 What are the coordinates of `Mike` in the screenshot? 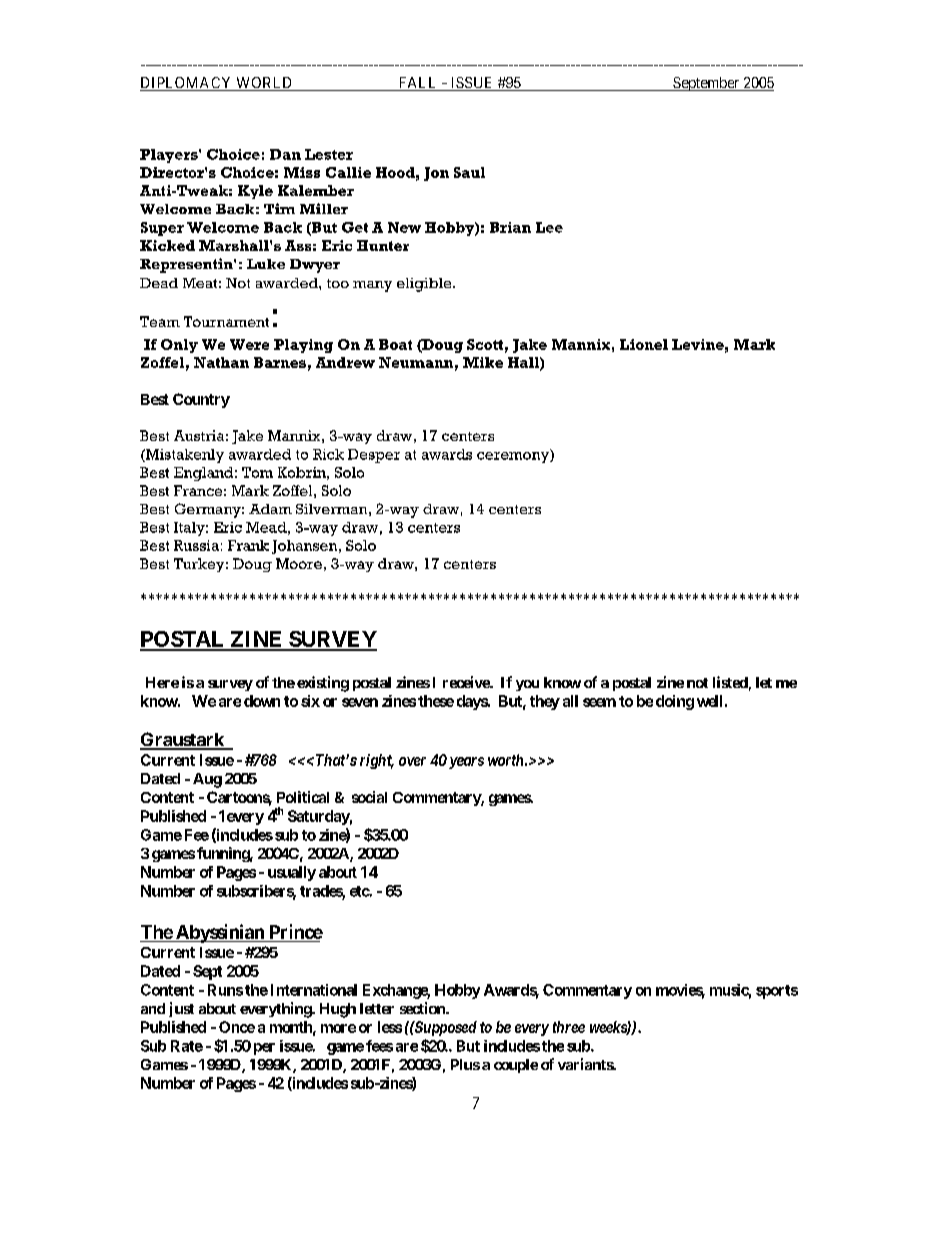 It's located at (483, 362).
